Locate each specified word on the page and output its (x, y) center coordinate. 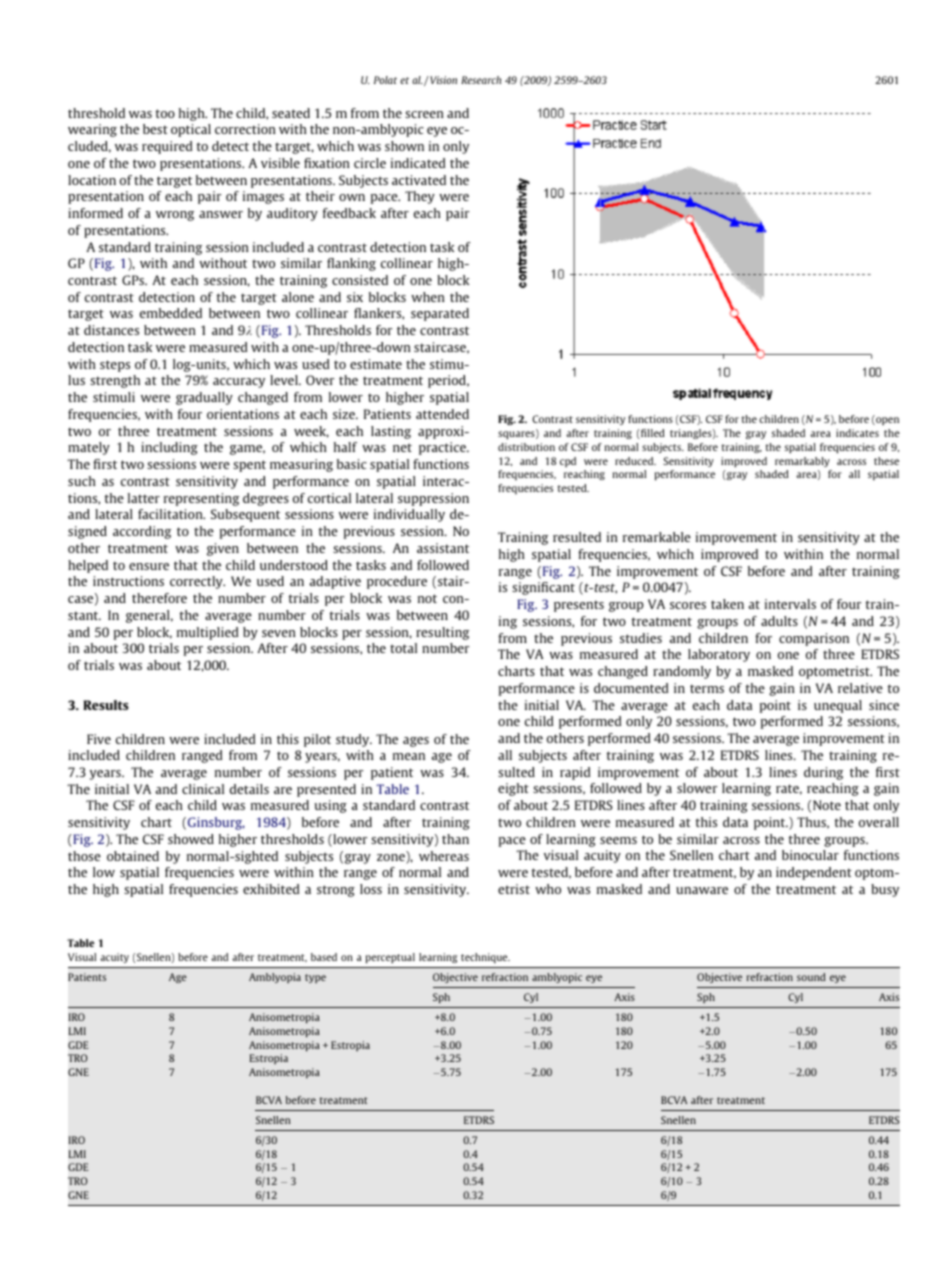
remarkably (802, 462)
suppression (433, 499)
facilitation (171, 514)
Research (481, 80)
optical (191, 130)
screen (424, 114)
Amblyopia (275, 978)
